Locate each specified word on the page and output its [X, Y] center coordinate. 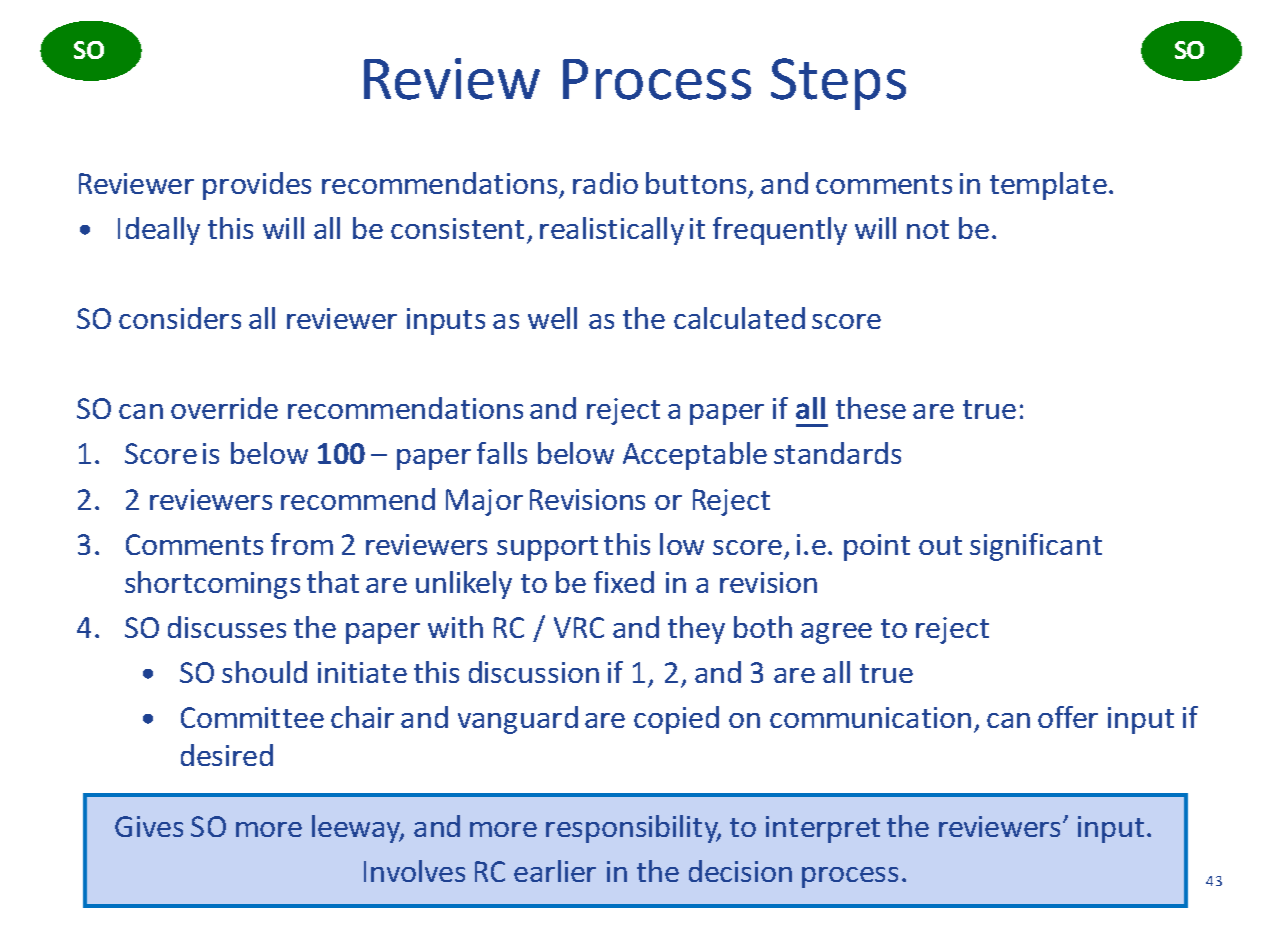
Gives [149, 826]
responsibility [633, 829]
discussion [534, 672]
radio [605, 183]
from [302, 544]
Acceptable [695, 456]
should [264, 672]
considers [180, 318]
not [928, 229]
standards [837, 453]
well [552, 318]
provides [257, 186]
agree [836, 633]
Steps [838, 84]
